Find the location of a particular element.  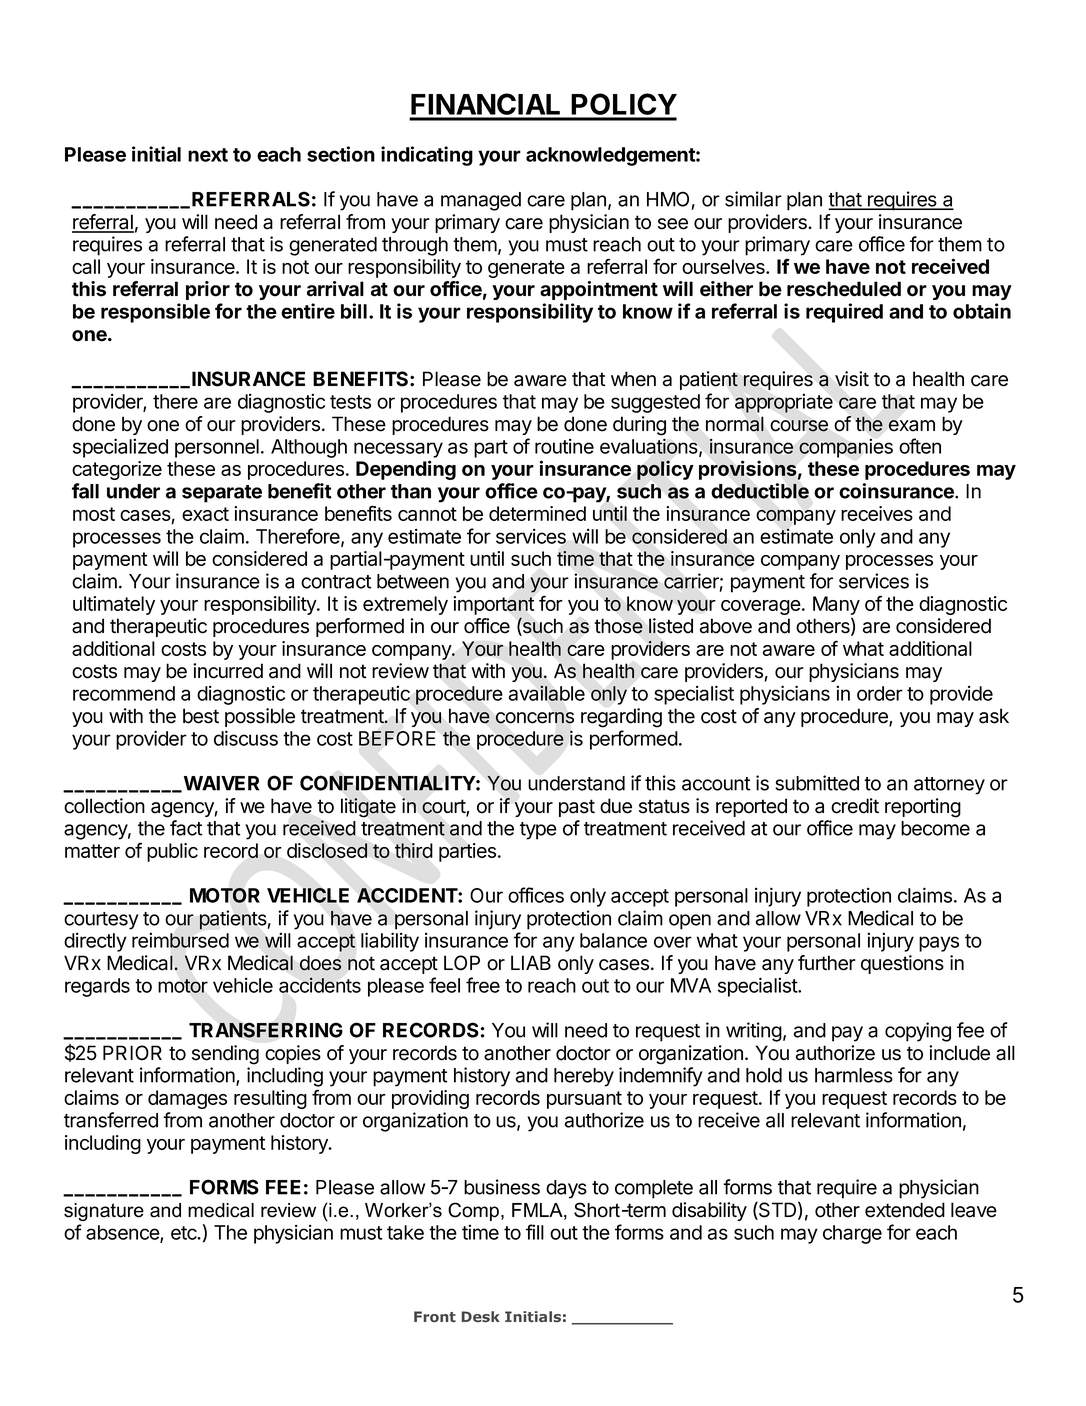

balance is located at coordinates (613, 940).
